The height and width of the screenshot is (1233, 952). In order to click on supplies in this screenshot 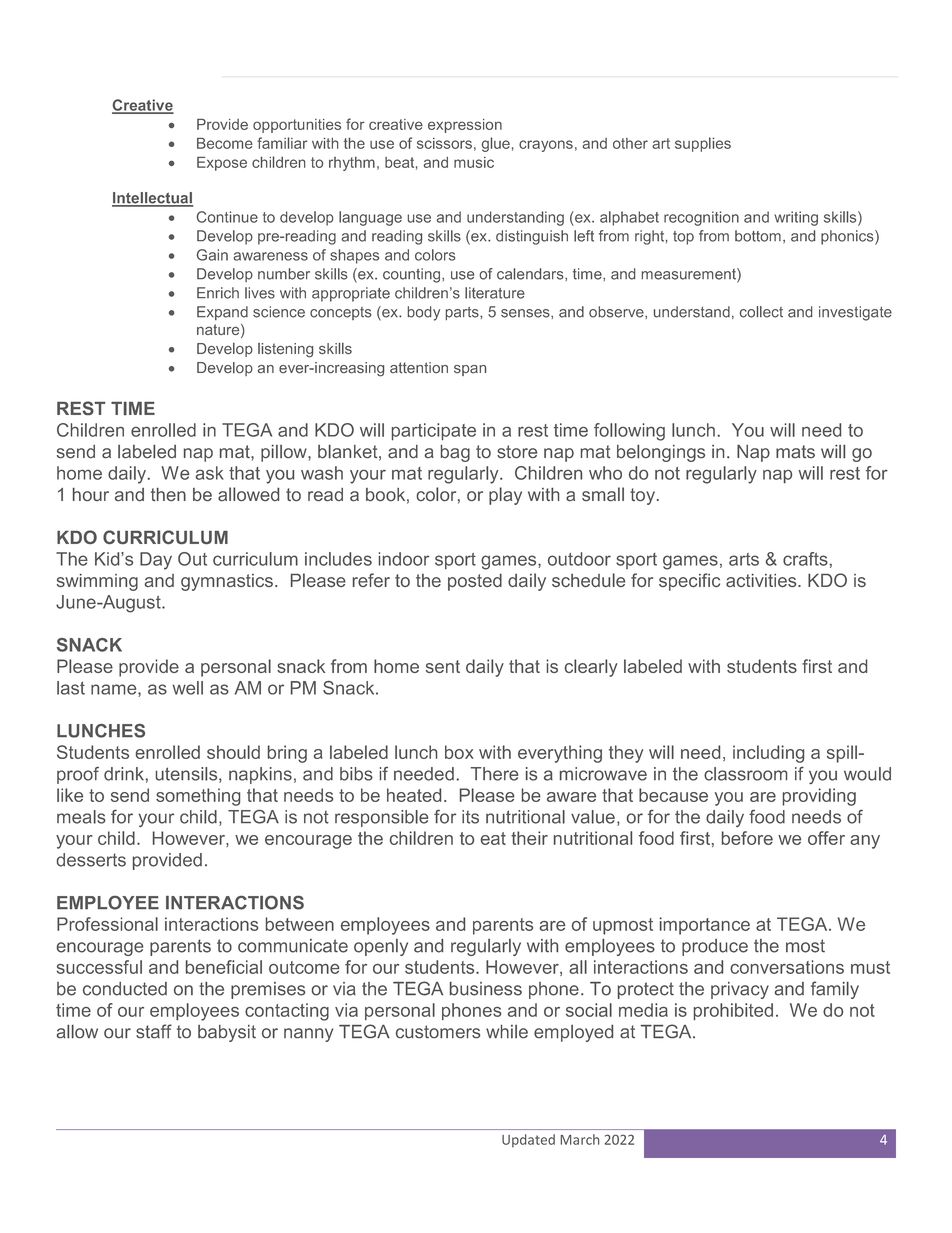, I will do `click(703, 144)`.
